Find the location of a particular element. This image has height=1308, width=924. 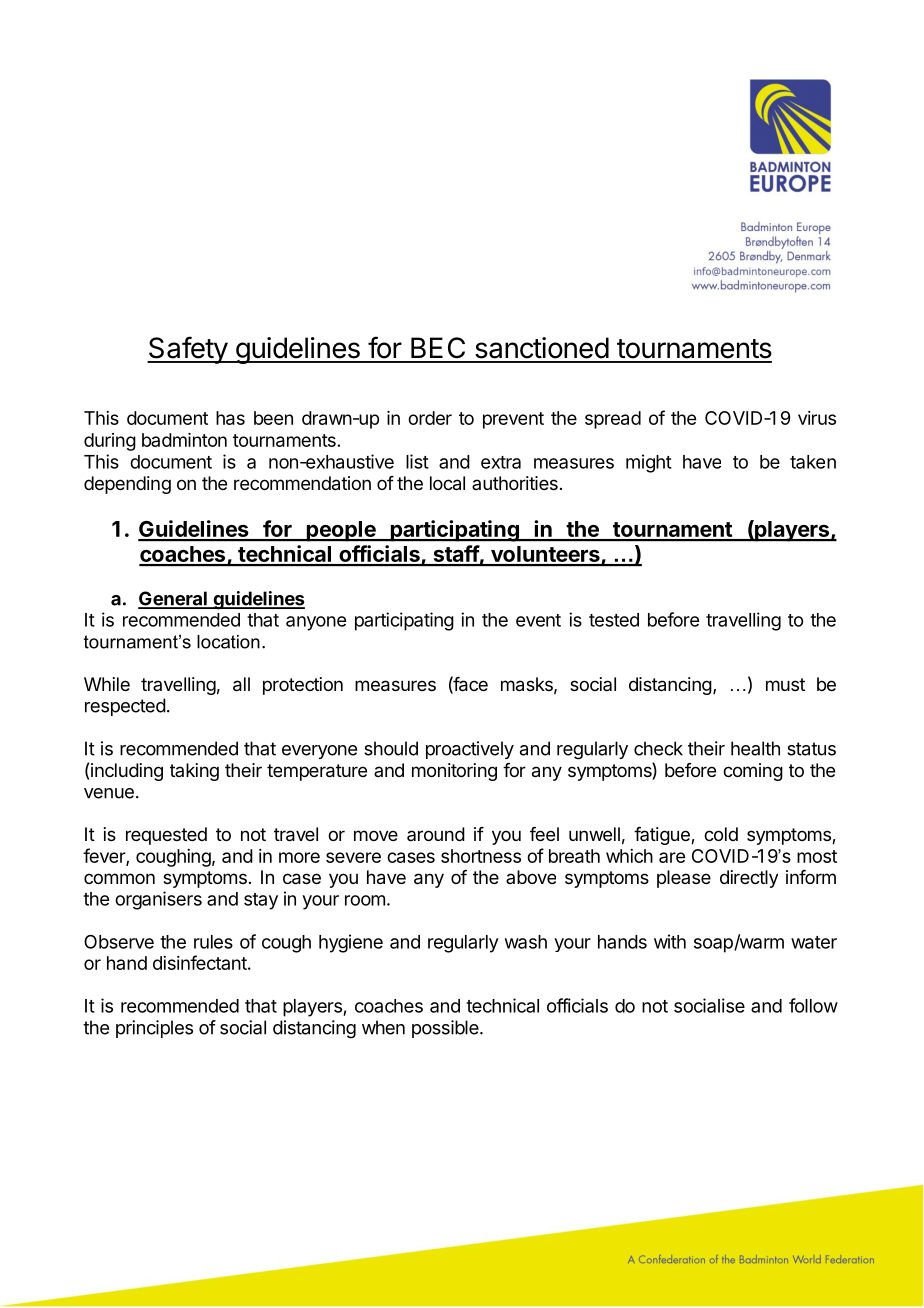

proactively is located at coordinates (470, 750).
